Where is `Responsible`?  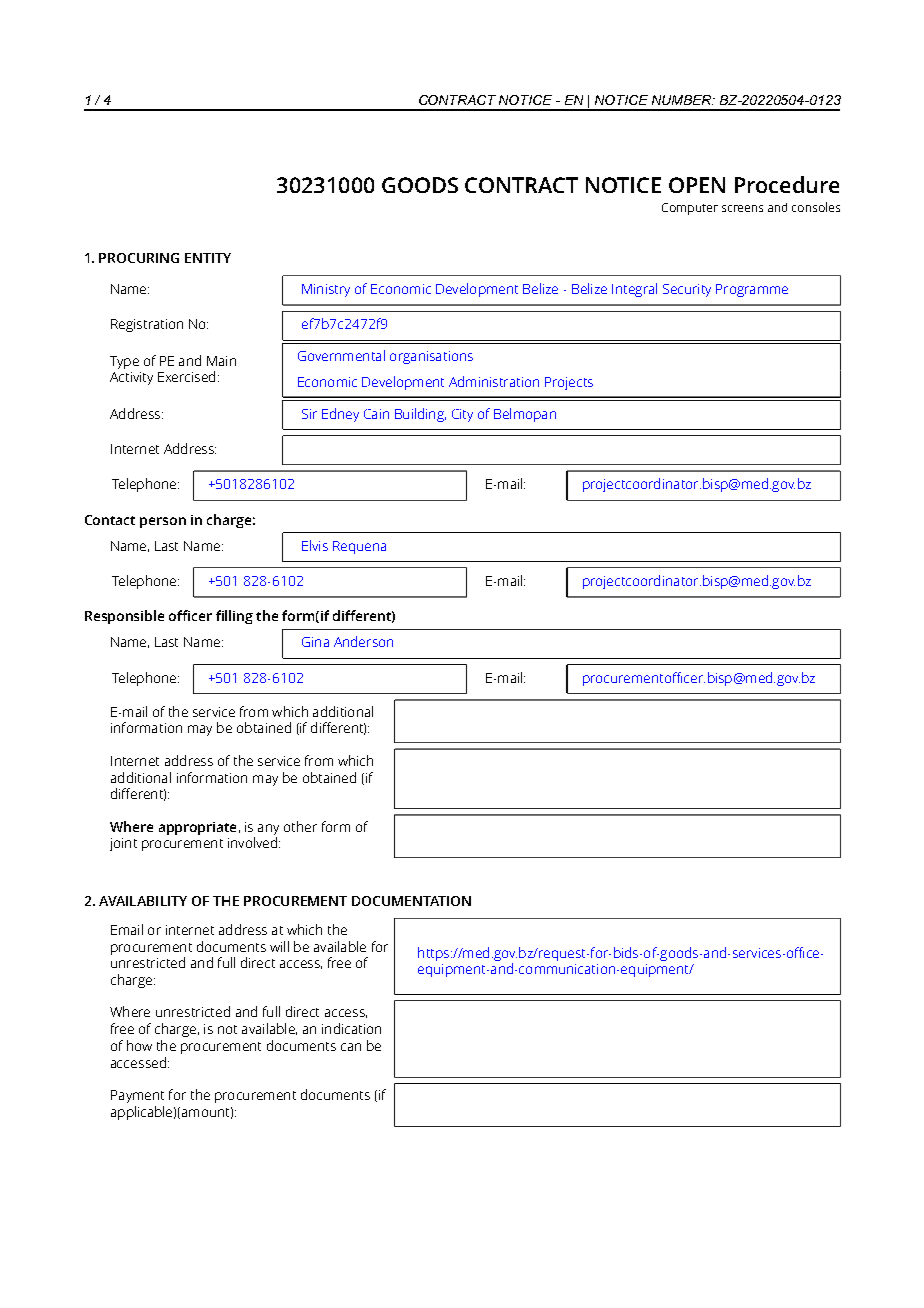
Responsible is located at coordinates (124, 617).
